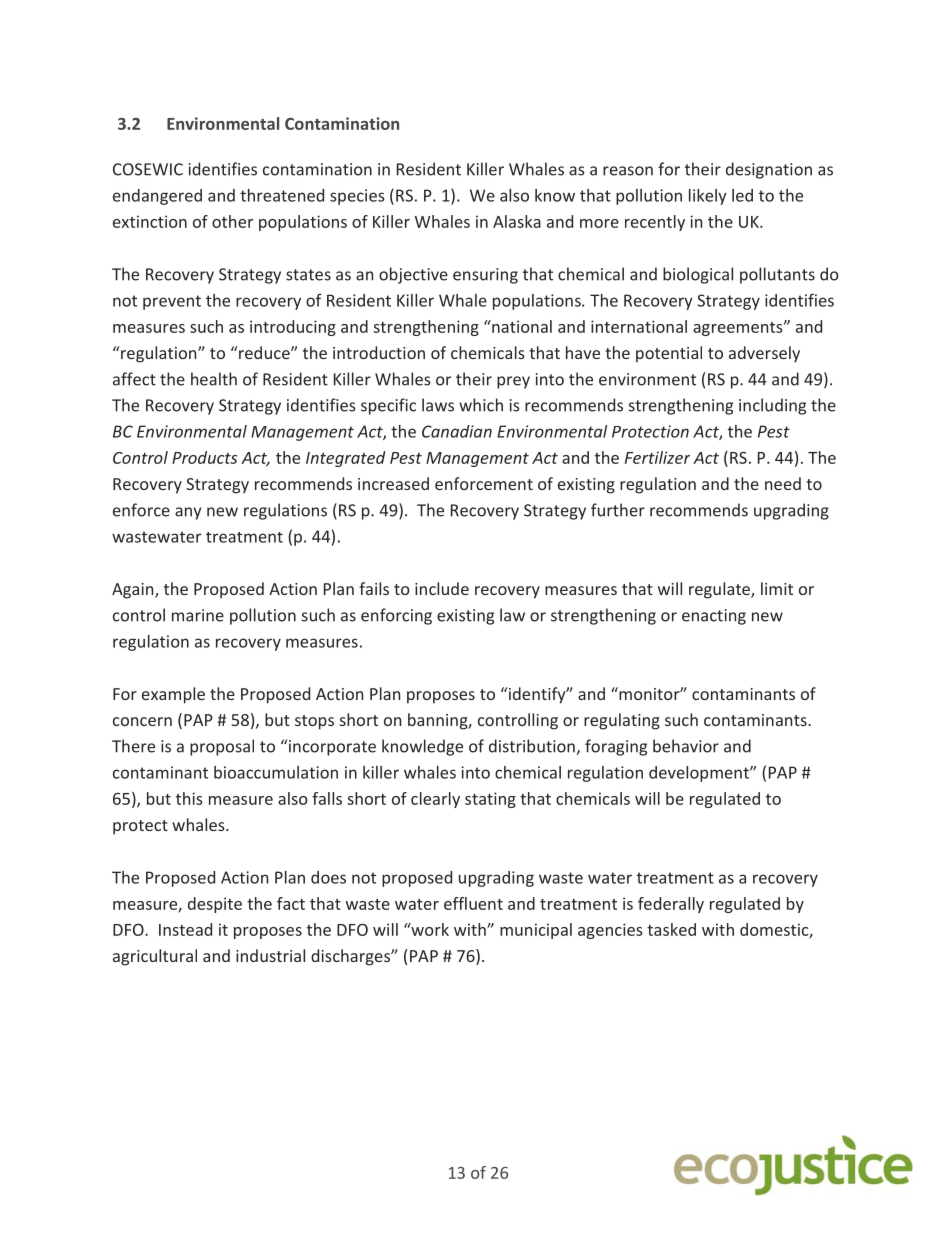 This document has height=1233, width=952. What do you see at coordinates (473, 903) in the document?
I see `effluent` at bounding box center [473, 903].
